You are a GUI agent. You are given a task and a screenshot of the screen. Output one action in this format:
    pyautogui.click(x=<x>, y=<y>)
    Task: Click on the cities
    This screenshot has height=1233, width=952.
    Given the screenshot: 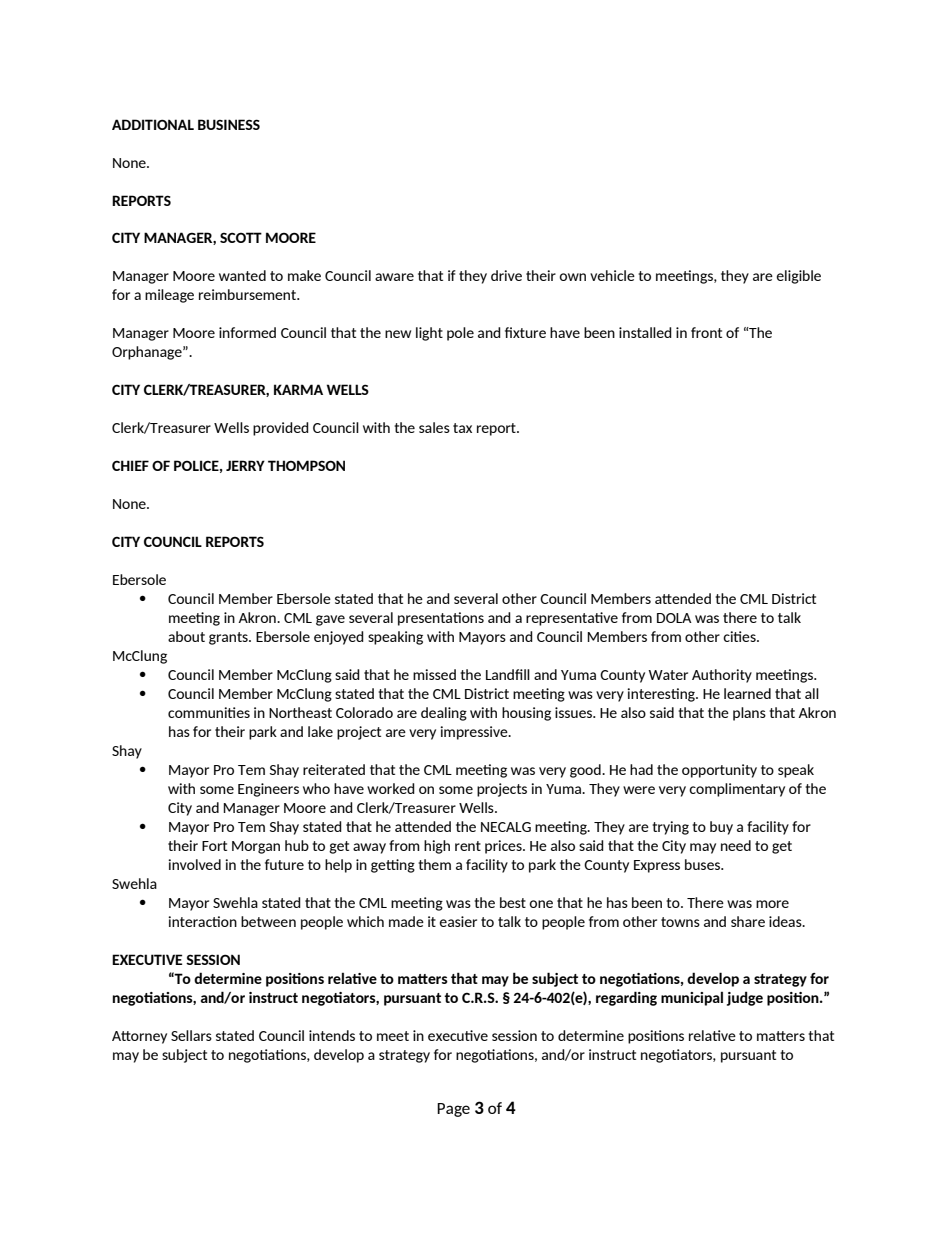 What is the action you would take?
    pyautogui.click(x=740, y=636)
